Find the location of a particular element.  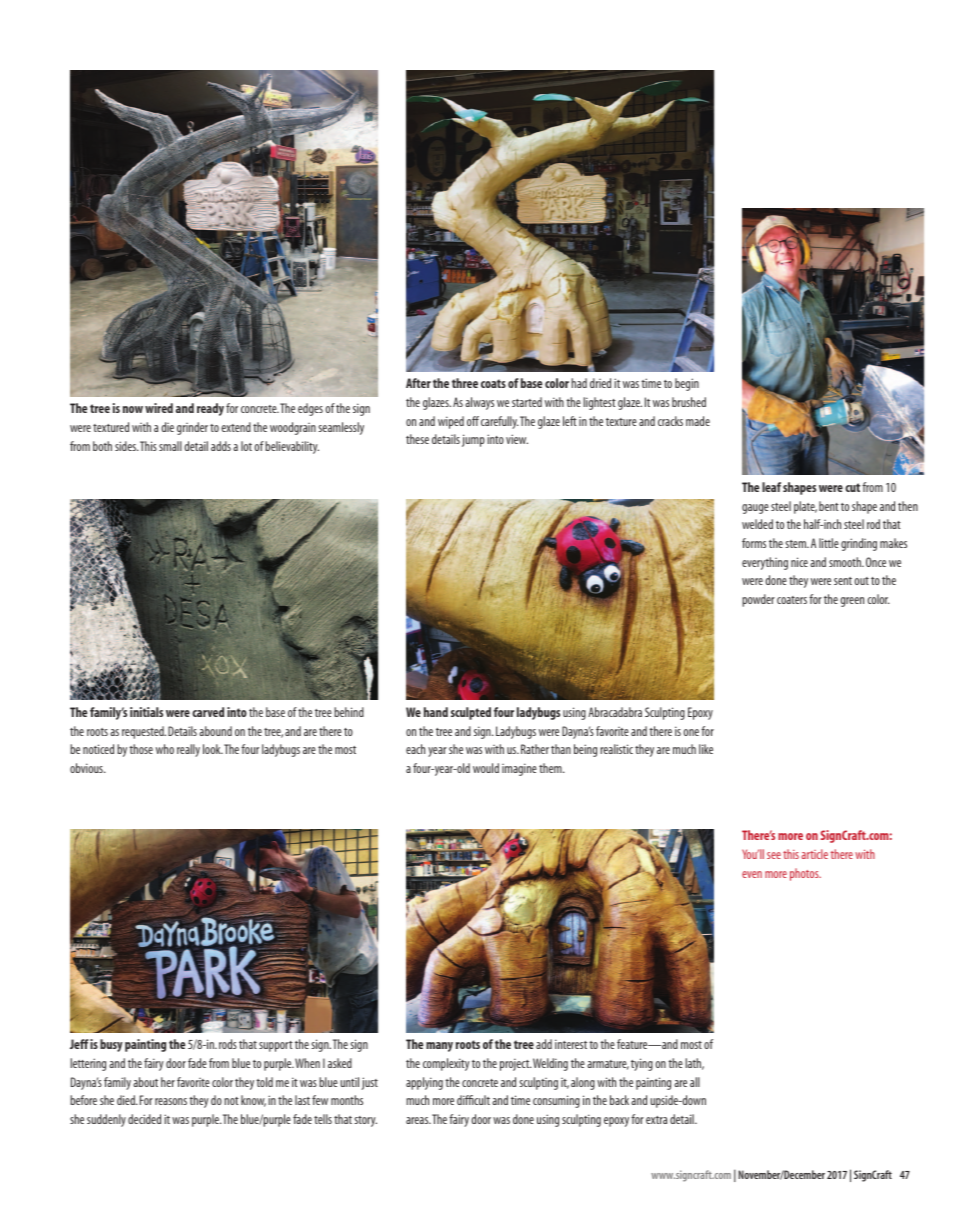

really is located at coordinates (188, 750).
